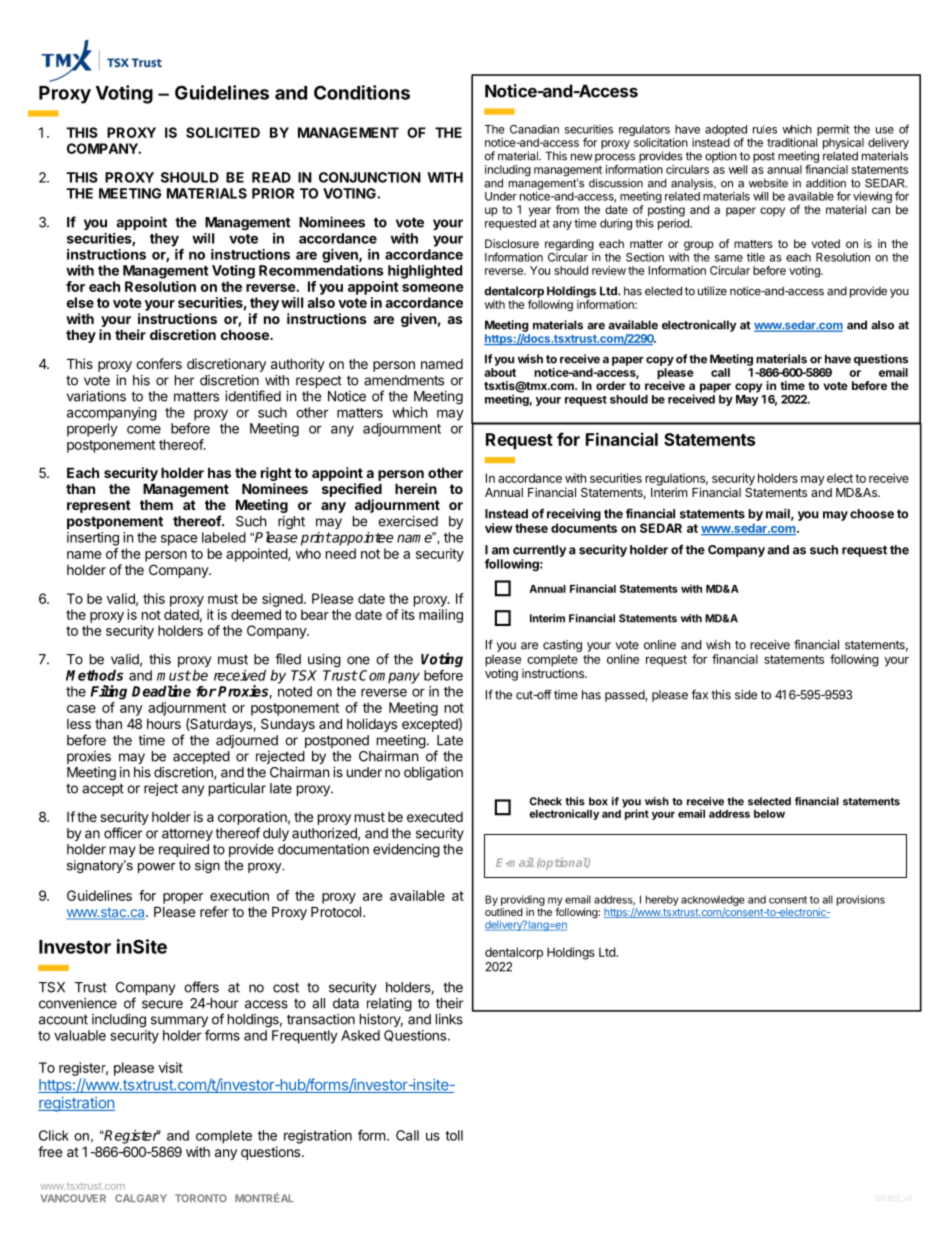 The height and width of the page is (1233, 952). I want to click on Canadian, so click(534, 129).
